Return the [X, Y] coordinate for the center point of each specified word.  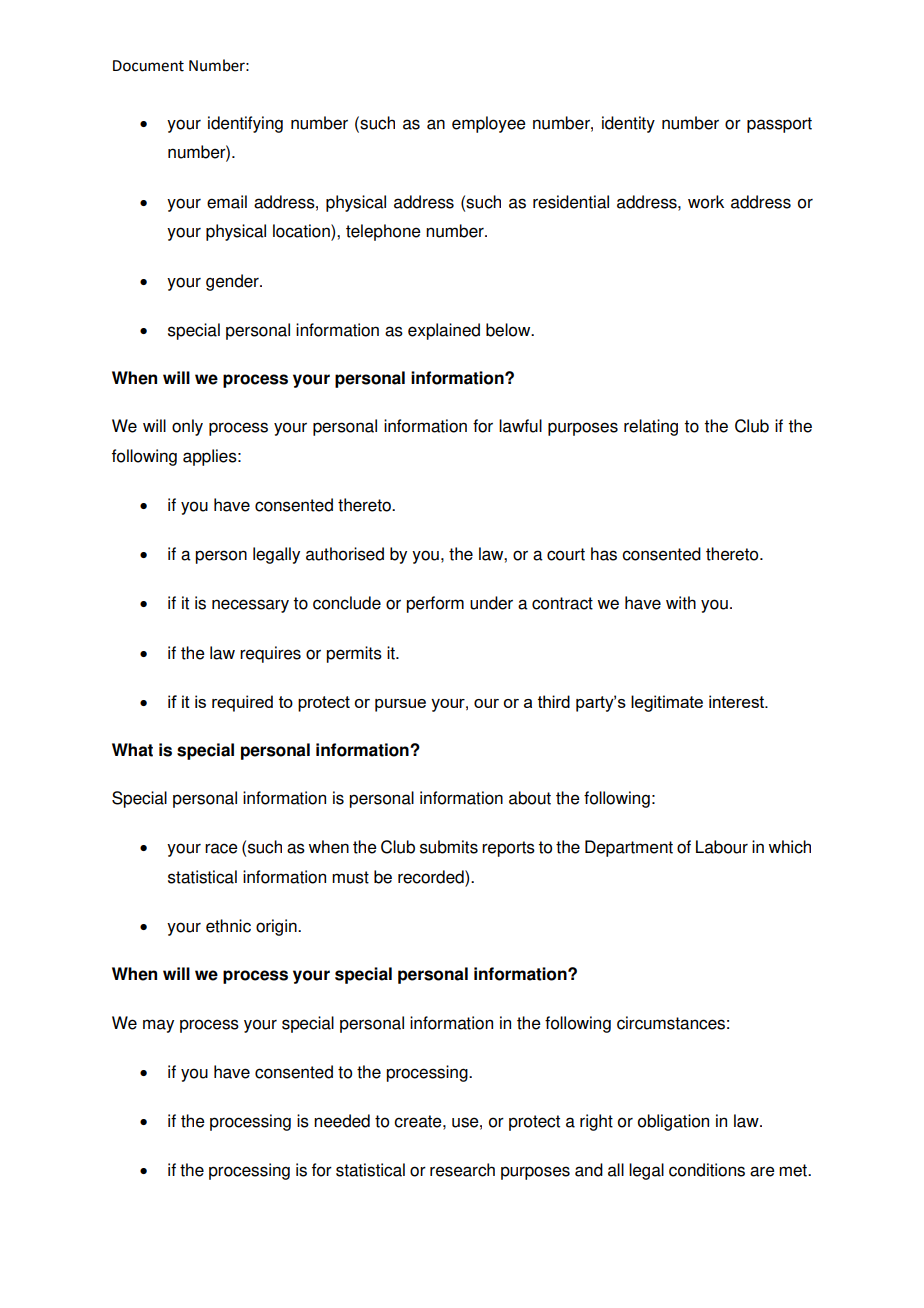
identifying [245, 124]
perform [435, 604]
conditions [707, 1170]
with [681, 603]
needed [342, 1121]
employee [489, 124]
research [462, 1170]
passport [779, 125]
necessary [250, 606]
